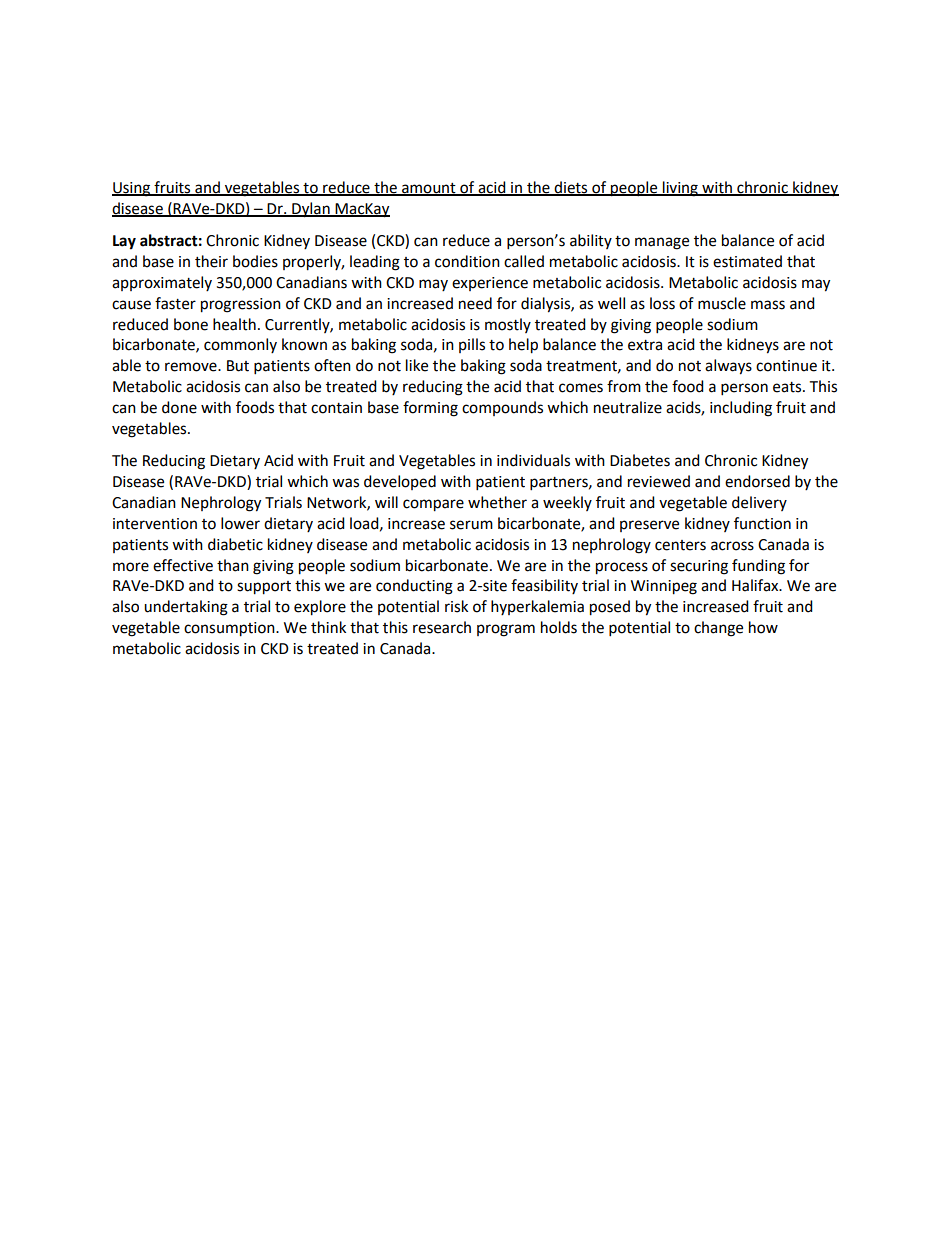 This document has width=952, height=1233. What do you see at coordinates (240, 523) in the document?
I see `lower` at bounding box center [240, 523].
